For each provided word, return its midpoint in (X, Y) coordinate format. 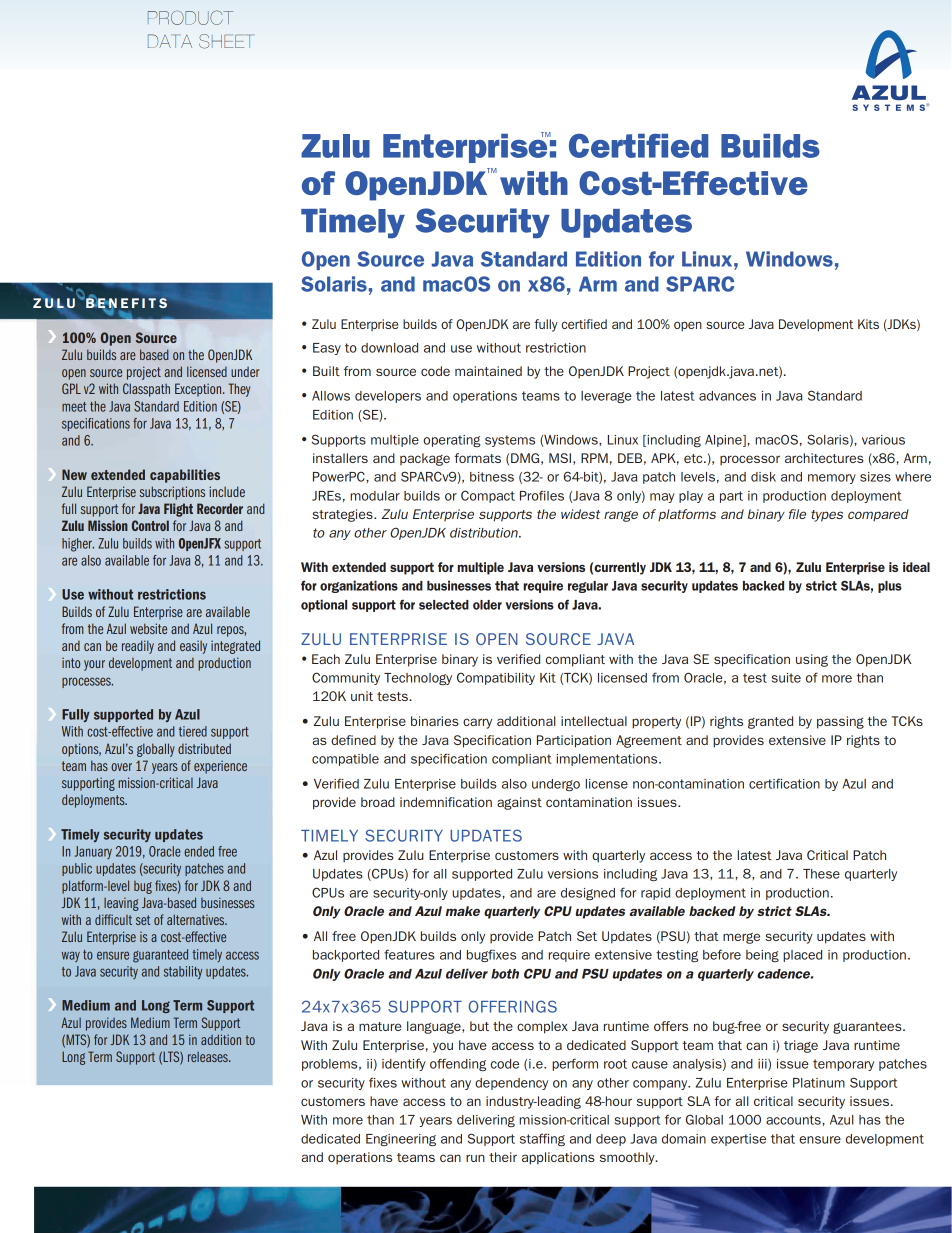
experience (220, 767)
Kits (868, 324)
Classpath (146, 390)
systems (510, 441)
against (519, 803)
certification (784, 783)
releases (209, 1057)
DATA (170, 41)
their (503, 1157)
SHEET (226, 41)
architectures (824, 458)
